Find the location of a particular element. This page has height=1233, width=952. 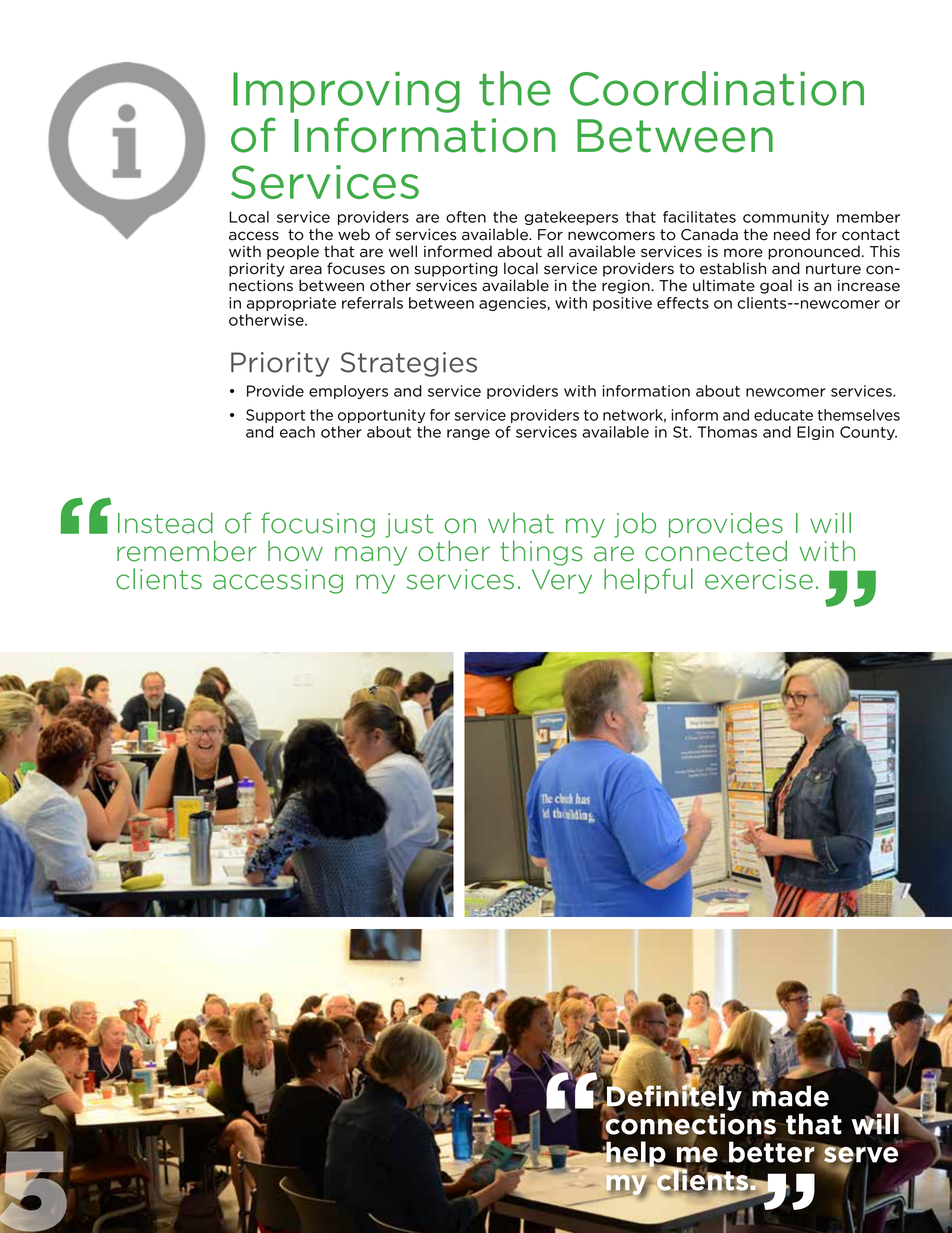

how is located at coordinates (295, 551).
